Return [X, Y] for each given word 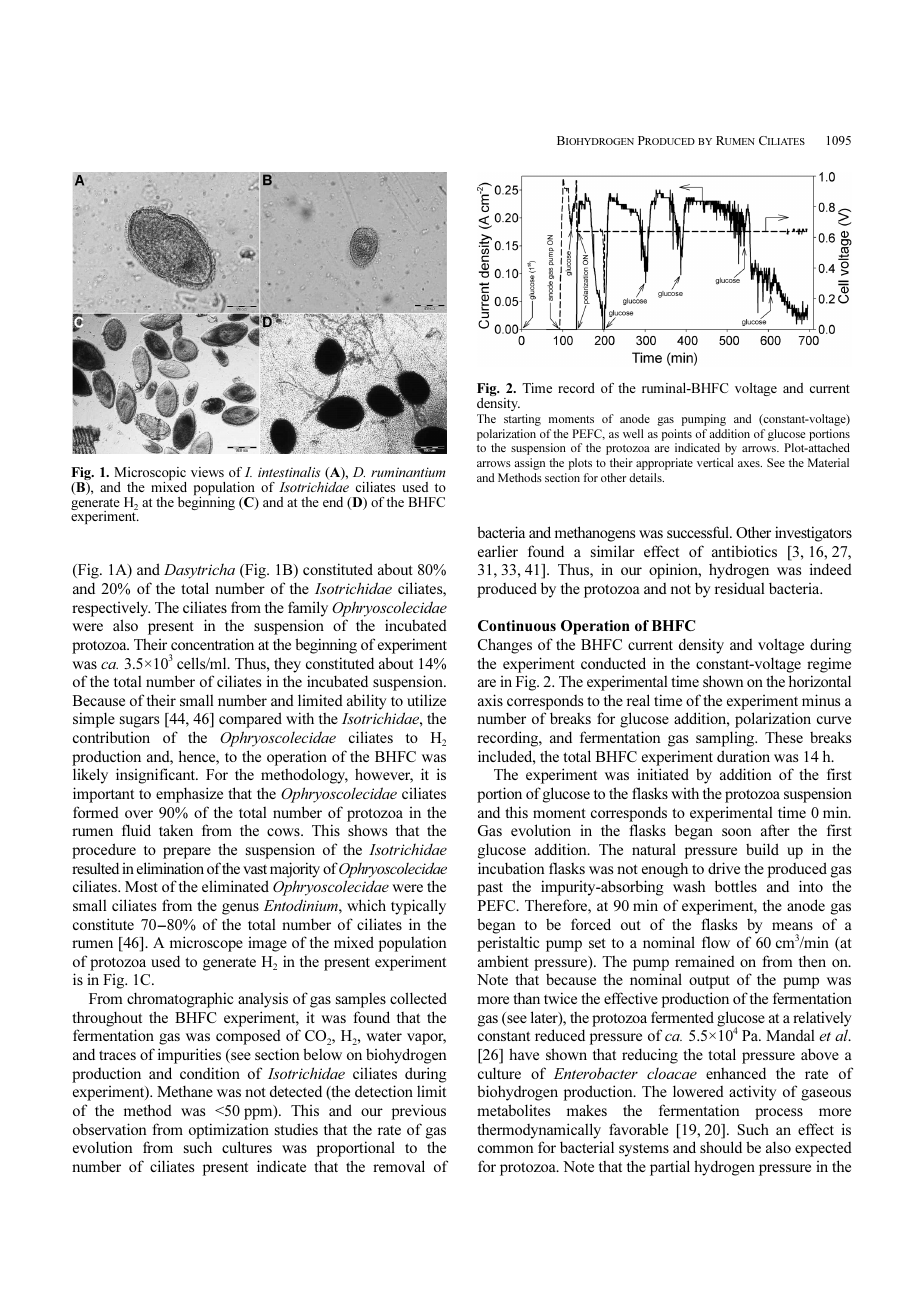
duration [743, 756]
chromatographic [180, 1000]
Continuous [517, 625]
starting [522, 420]
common [506, 1149]
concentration [212, 644]
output [709, 982]
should [721, 1147]
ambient [503, 961]
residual [740, 588]
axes [750, 464]
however [384, 776]
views [207, 472]
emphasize [189, 795]
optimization [229, 1131]
